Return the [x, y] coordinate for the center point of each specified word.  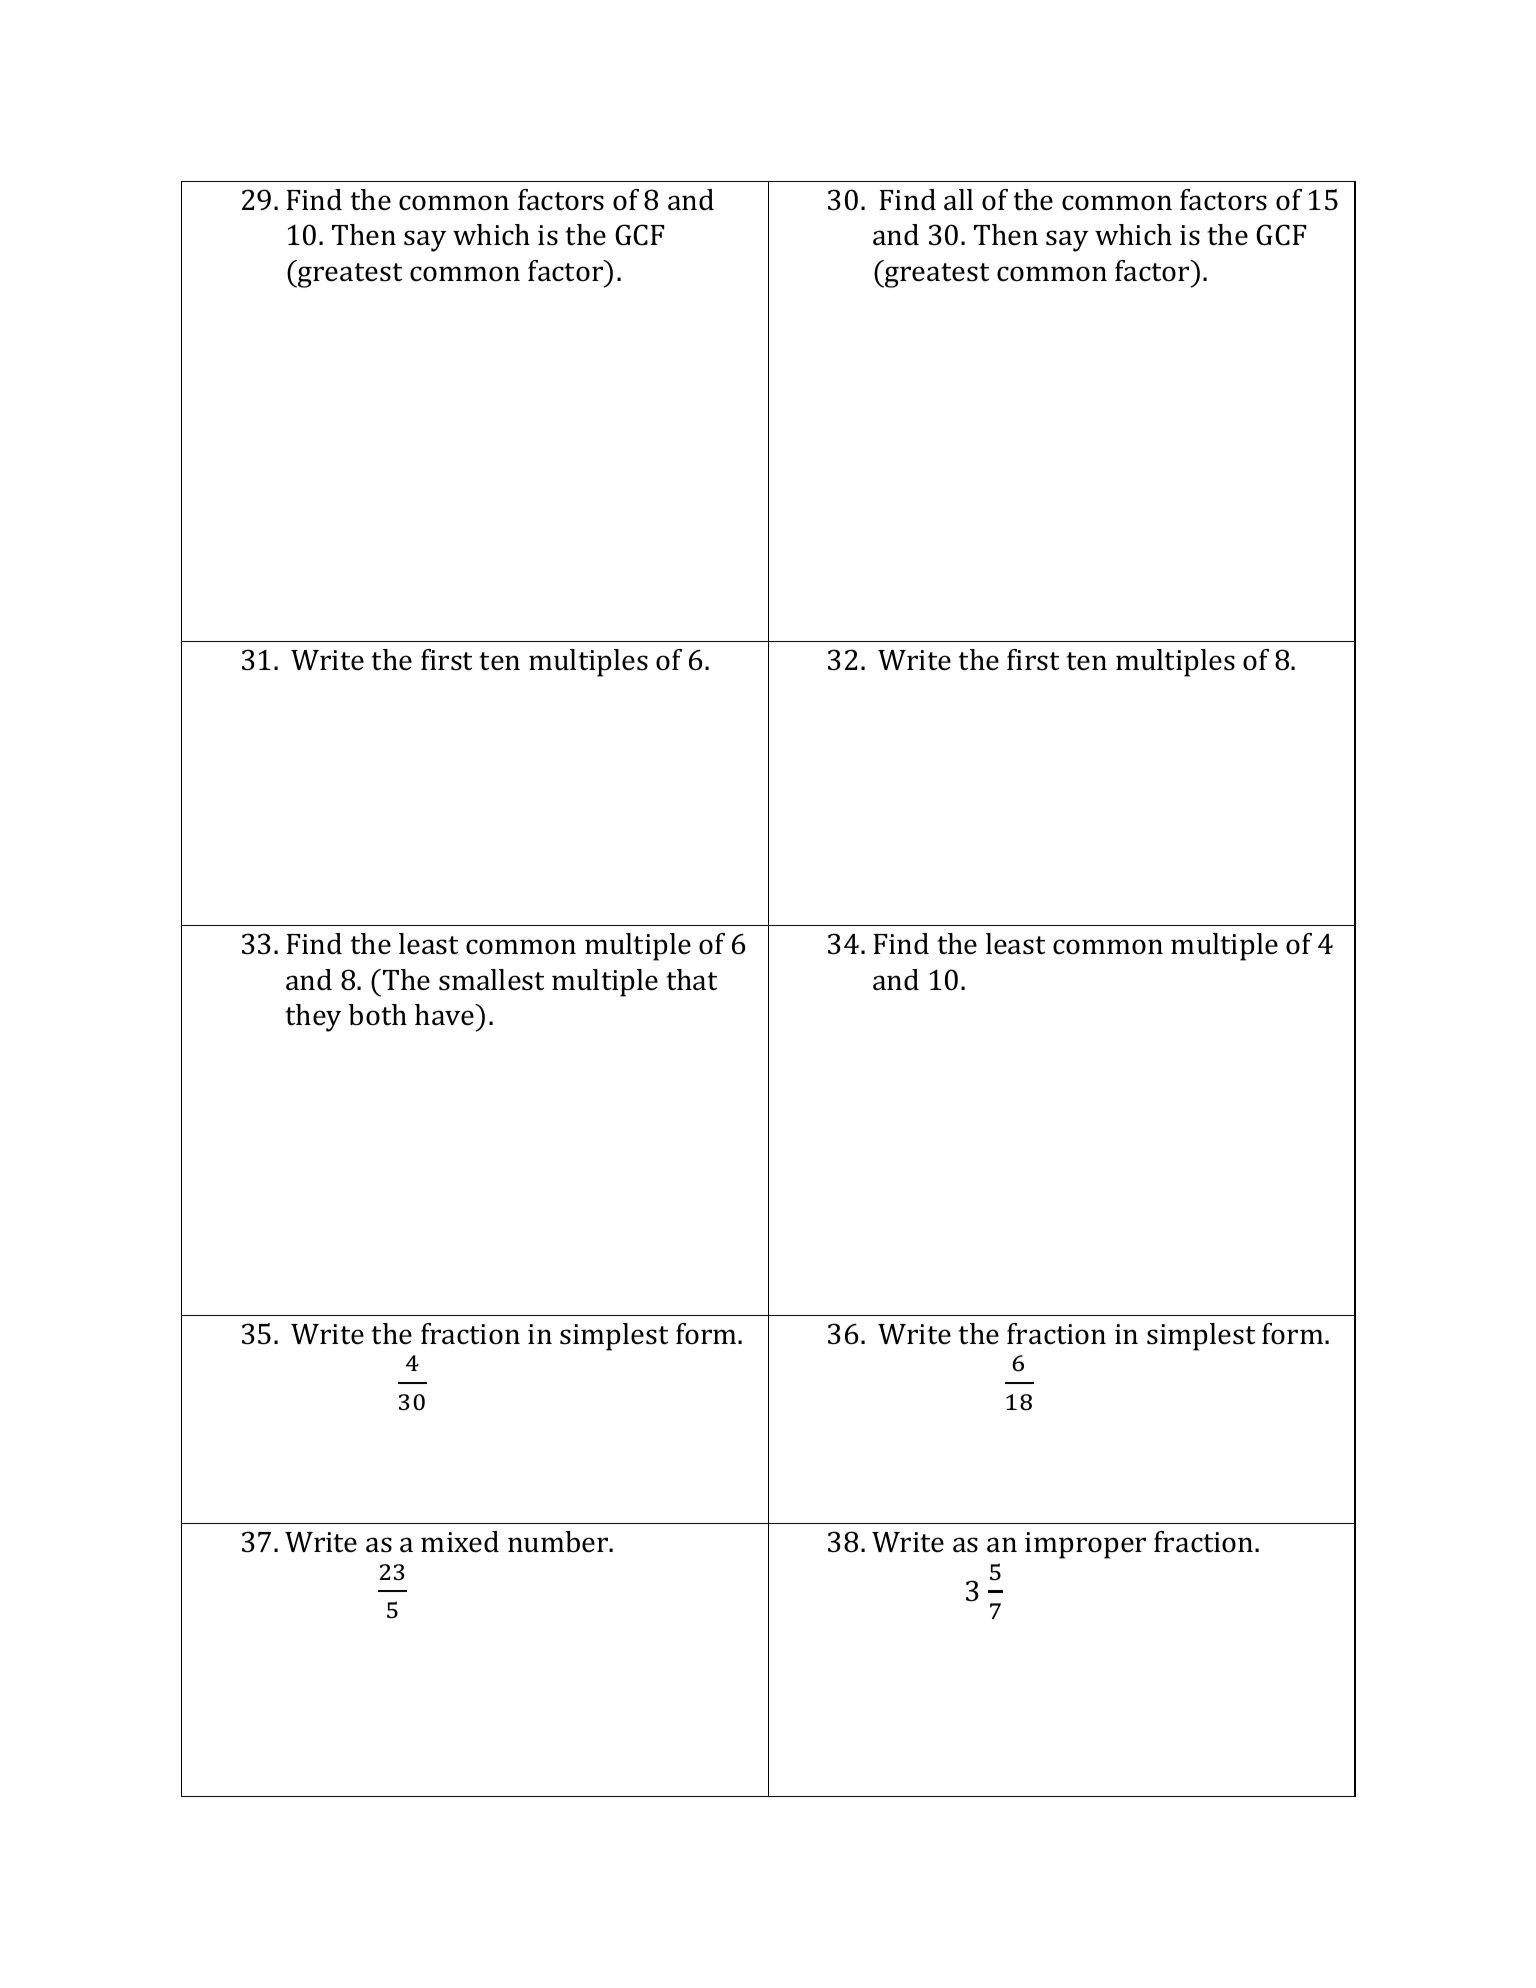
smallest [491, 980]
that [692, 980]
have [446, 1015]
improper [1085, 1545]
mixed [460, 1542]
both [377, 1015]
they [313, 1018]
